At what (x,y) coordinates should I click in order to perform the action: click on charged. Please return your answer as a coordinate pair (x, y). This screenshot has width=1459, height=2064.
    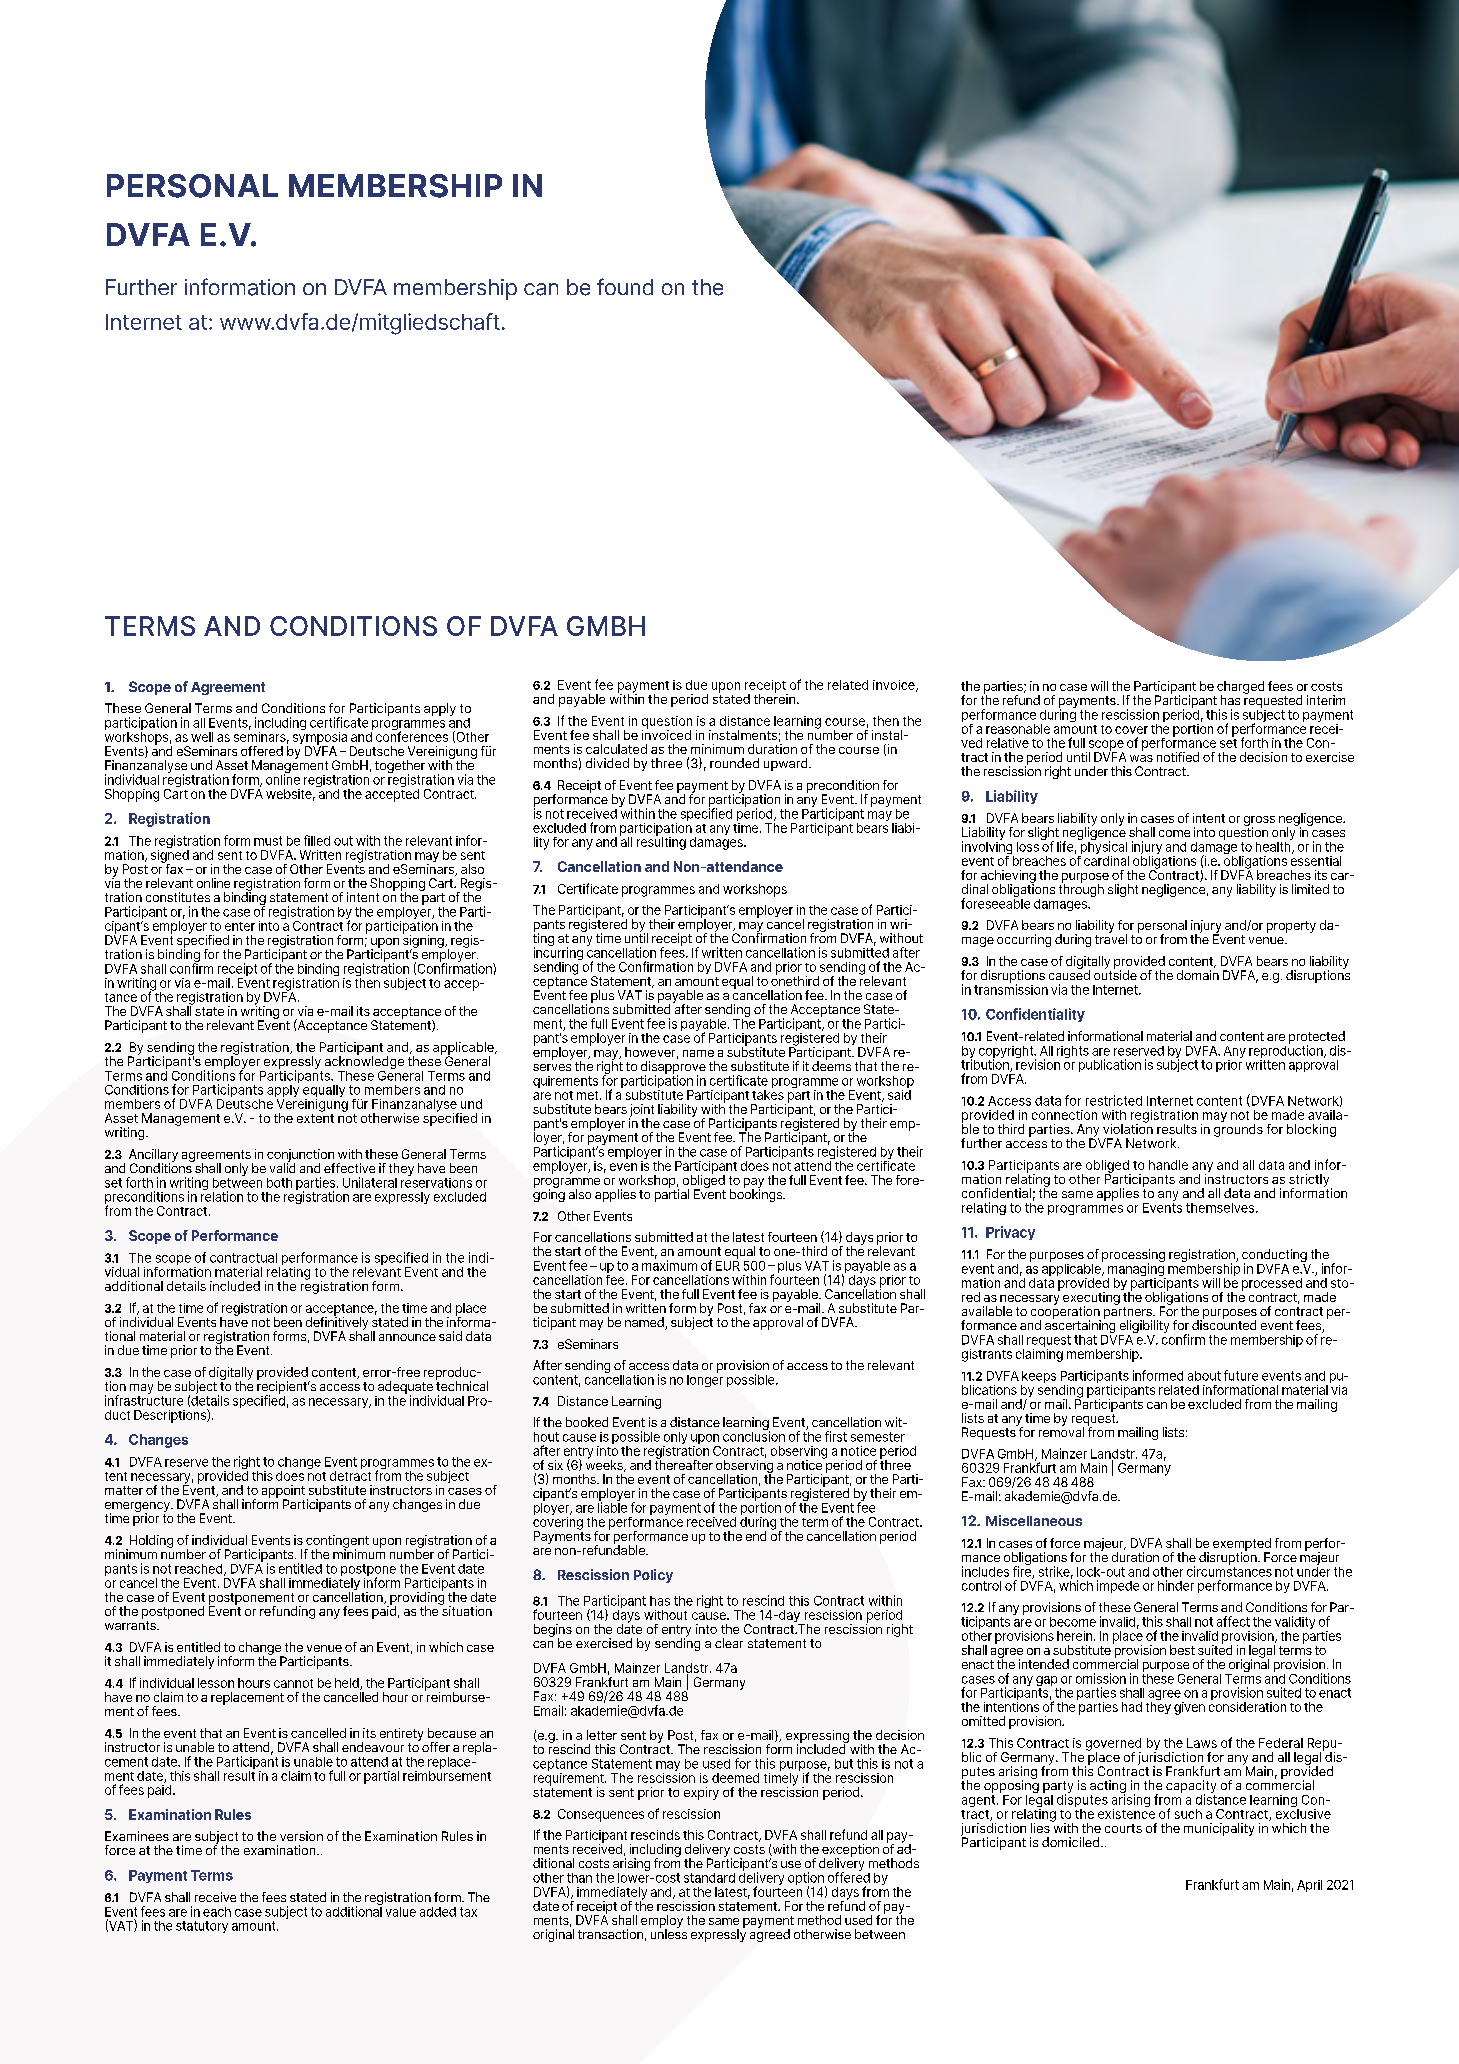
    Looking at the image, I should click on (1240, 688).
